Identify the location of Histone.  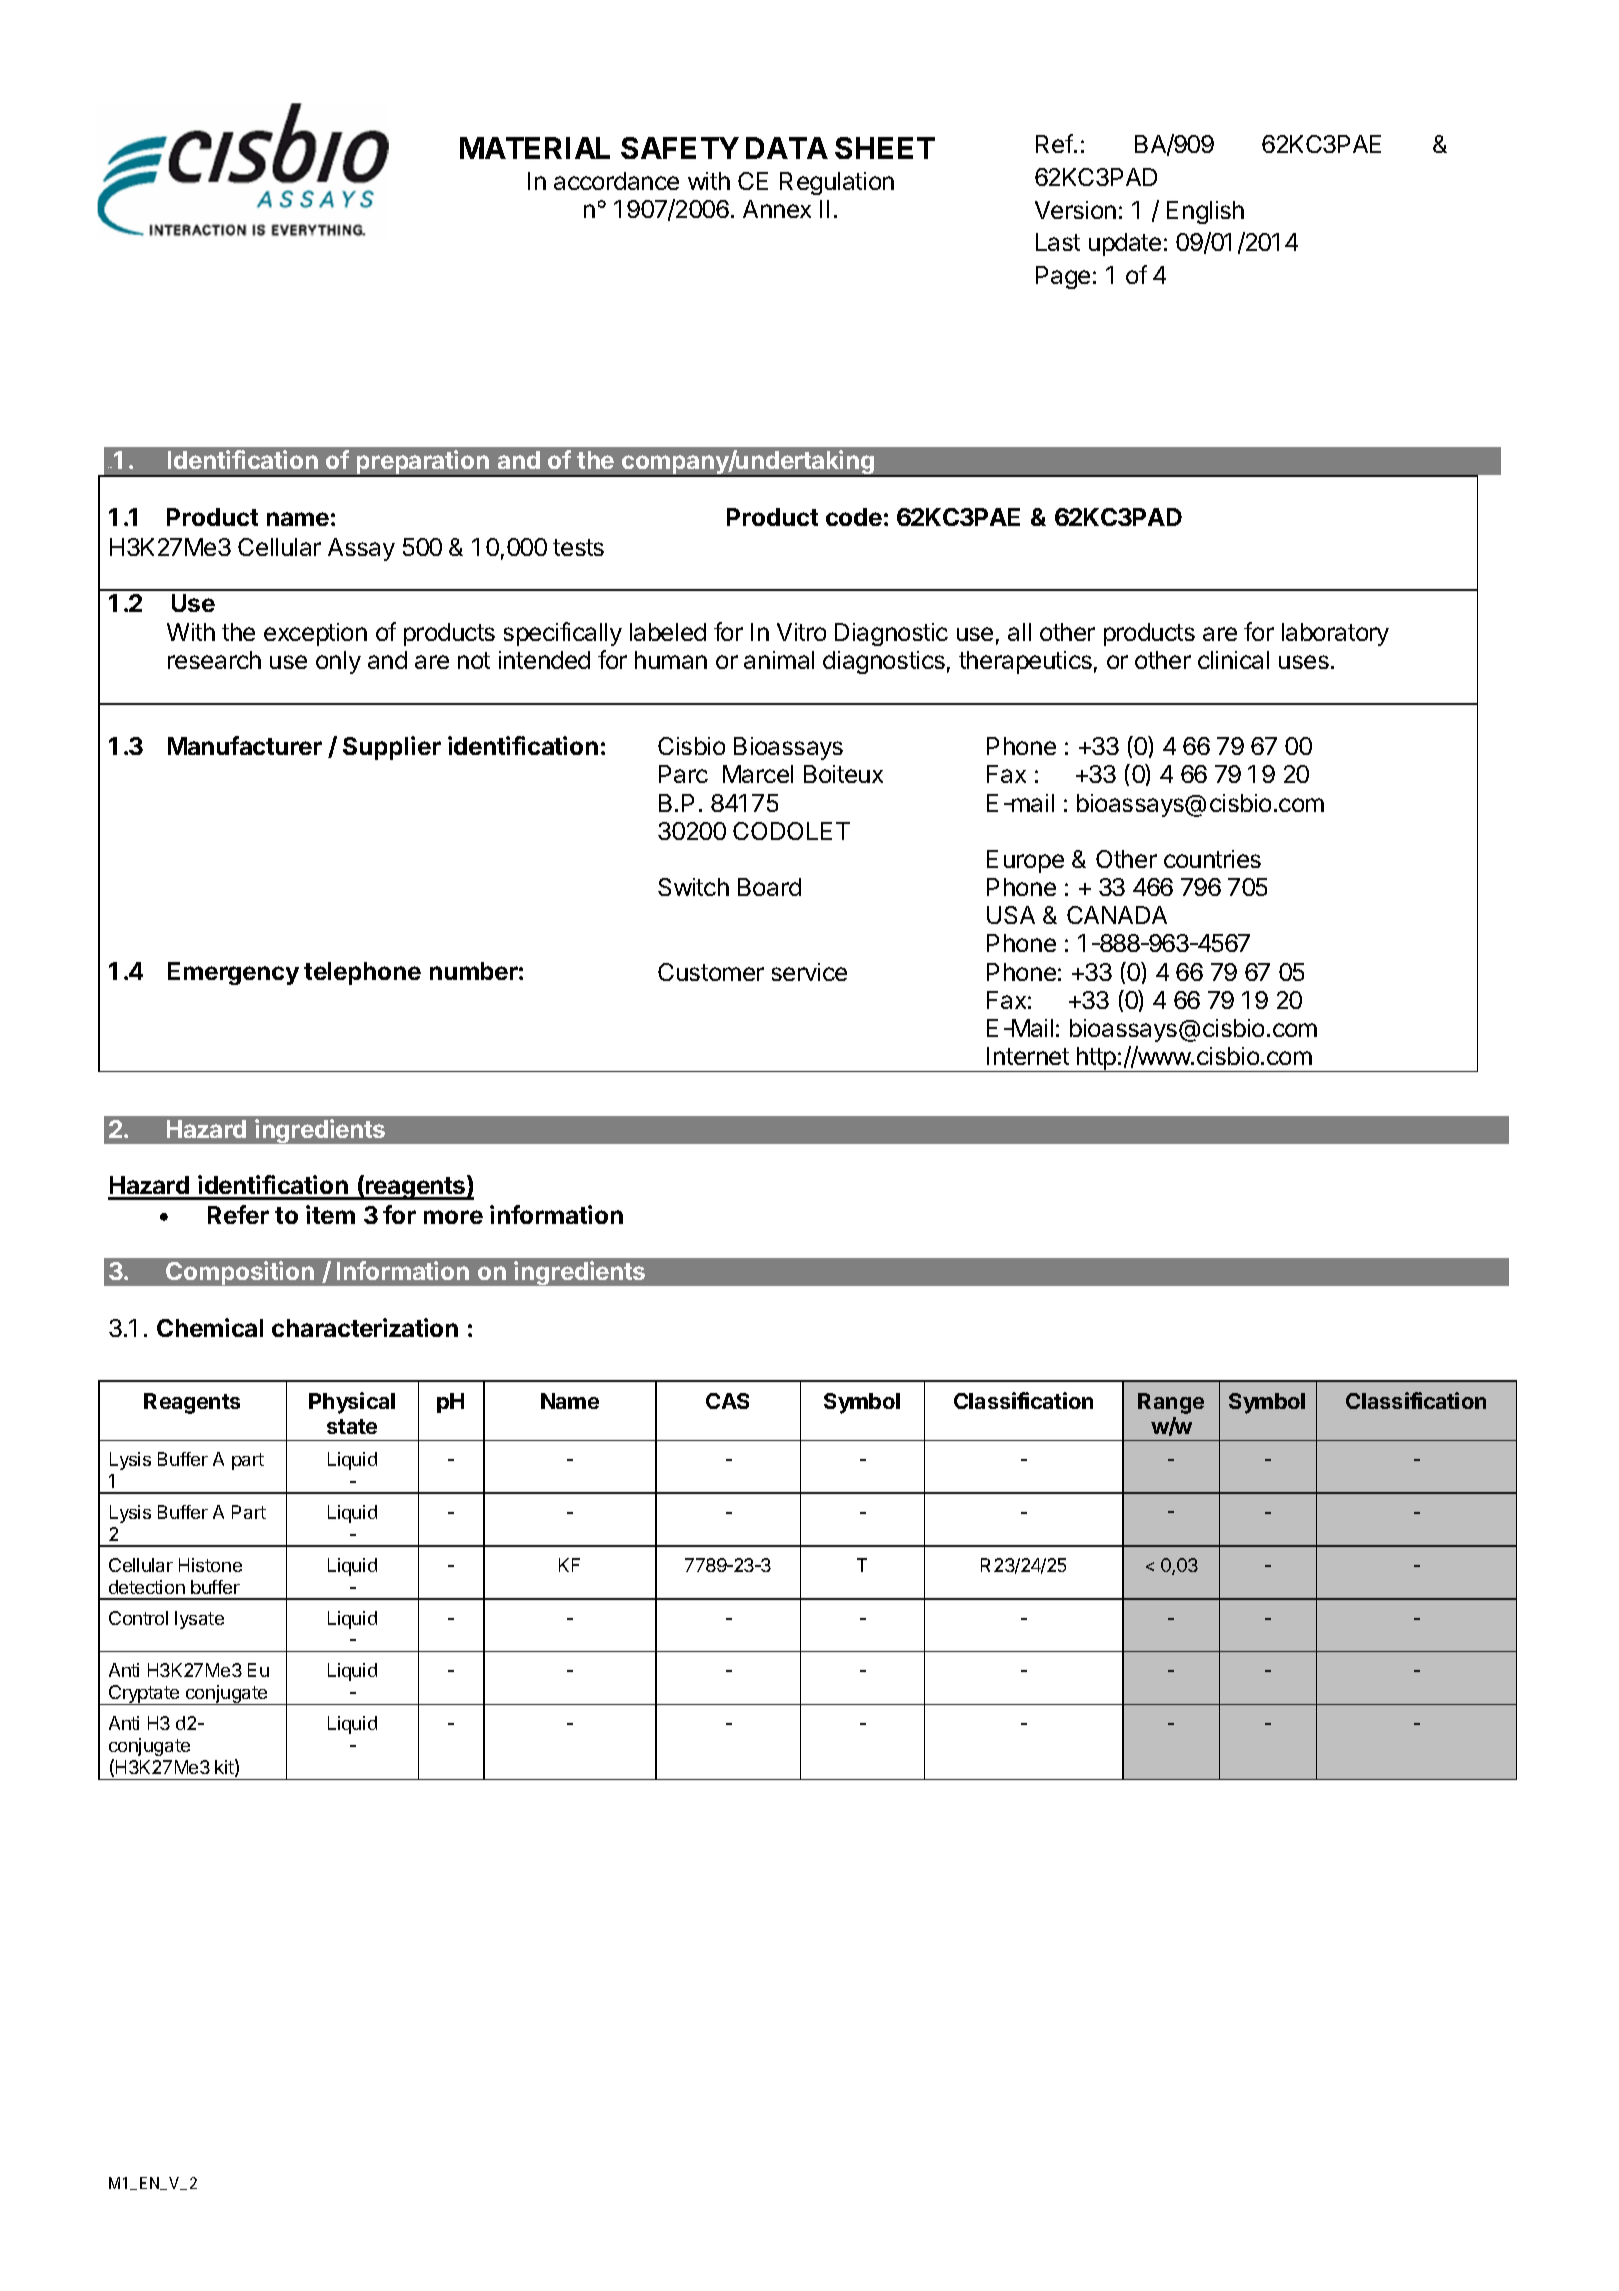
(210, 1565).
